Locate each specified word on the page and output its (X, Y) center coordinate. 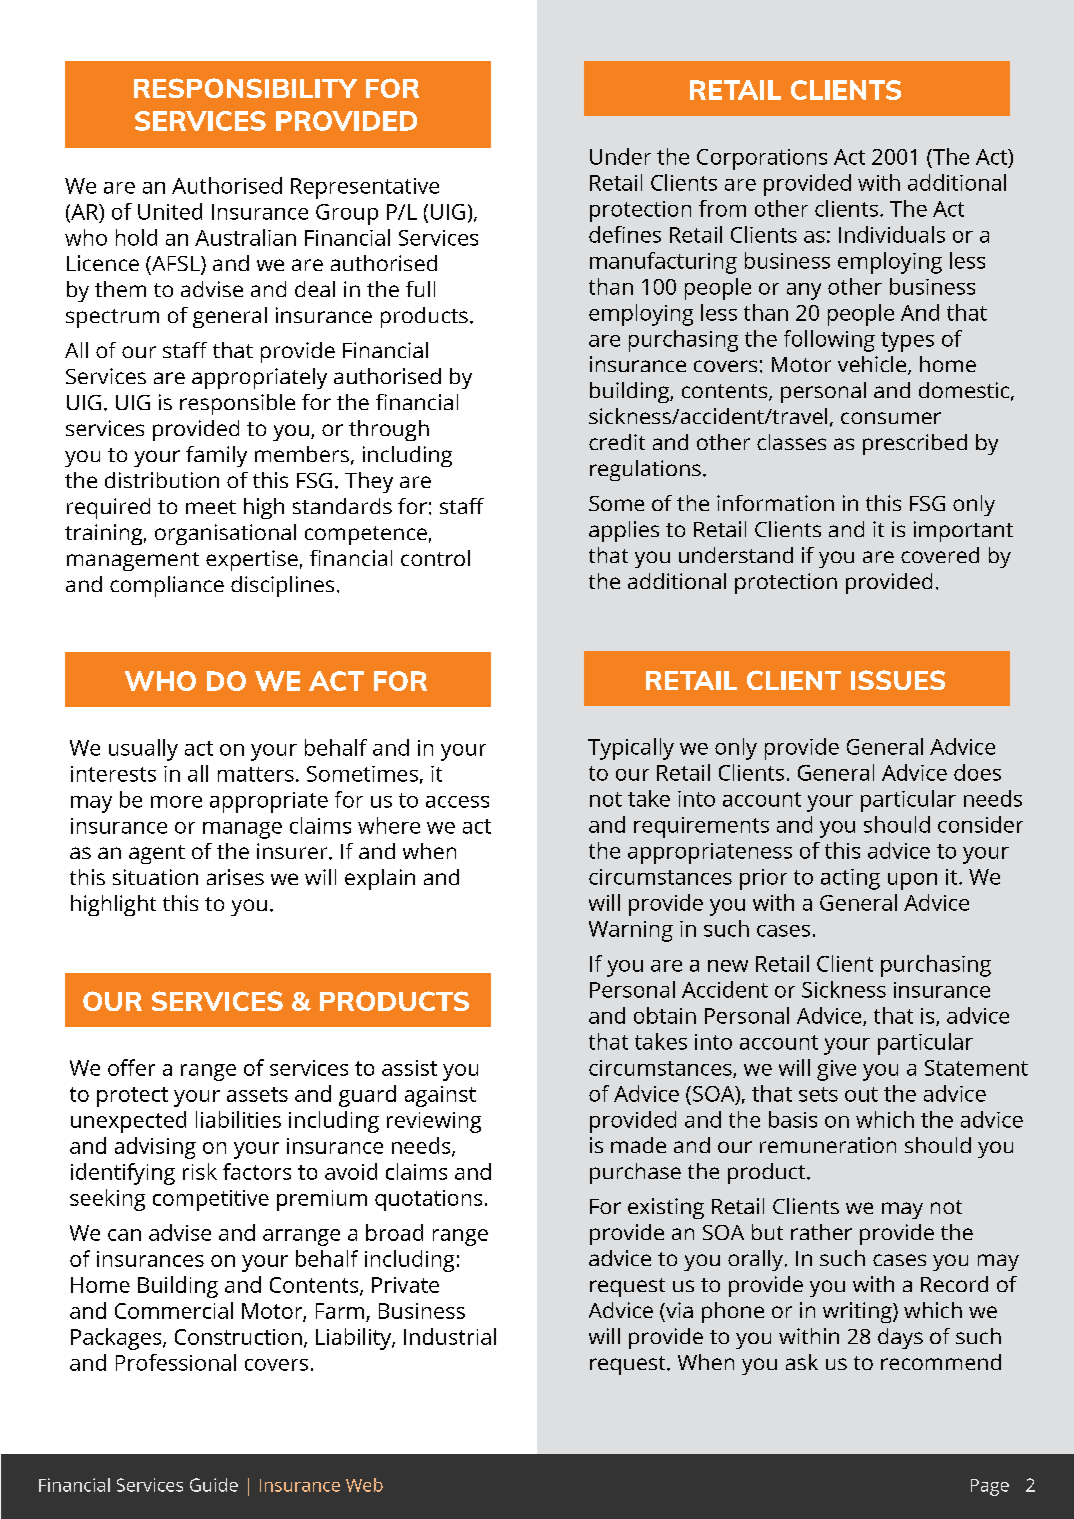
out (861, 1094)
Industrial (450, 1336)
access (457, 802)
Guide (214, 1485)
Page (990, 1487)
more (176, 802)
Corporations (762, 159)
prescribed (915, 444)
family (216, 456)
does (977, 772)
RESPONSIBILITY (245, 88)
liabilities (238, 1119)
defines (625, 234)
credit (617, 442)
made (638, 1145)
